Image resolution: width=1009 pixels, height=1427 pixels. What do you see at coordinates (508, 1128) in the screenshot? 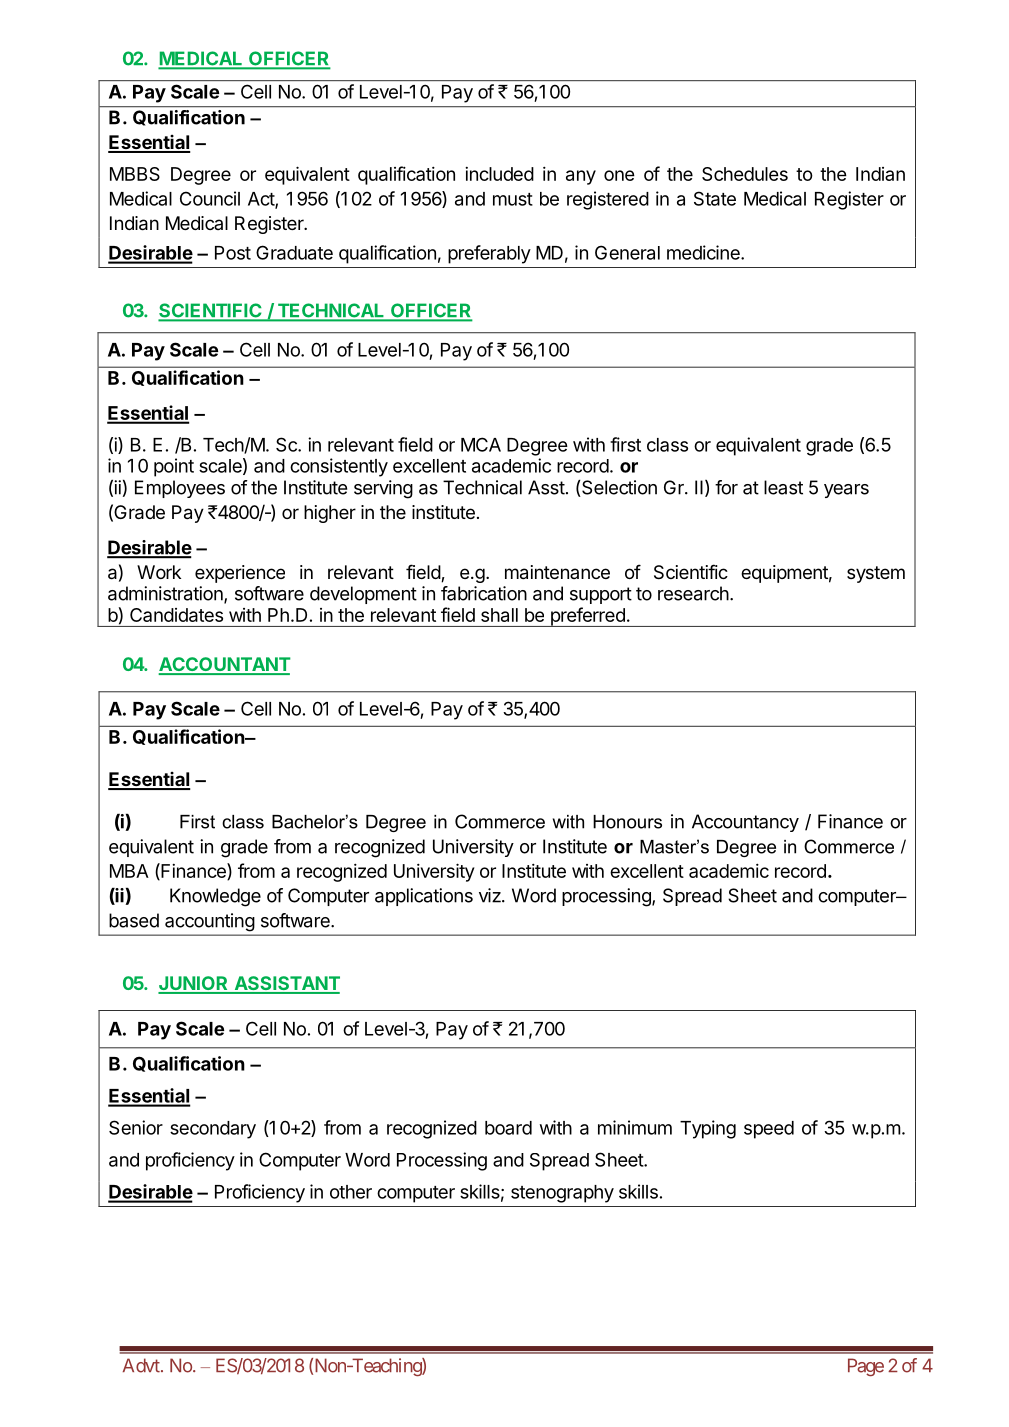
I see `board` at bounding box center [508, 1128].
